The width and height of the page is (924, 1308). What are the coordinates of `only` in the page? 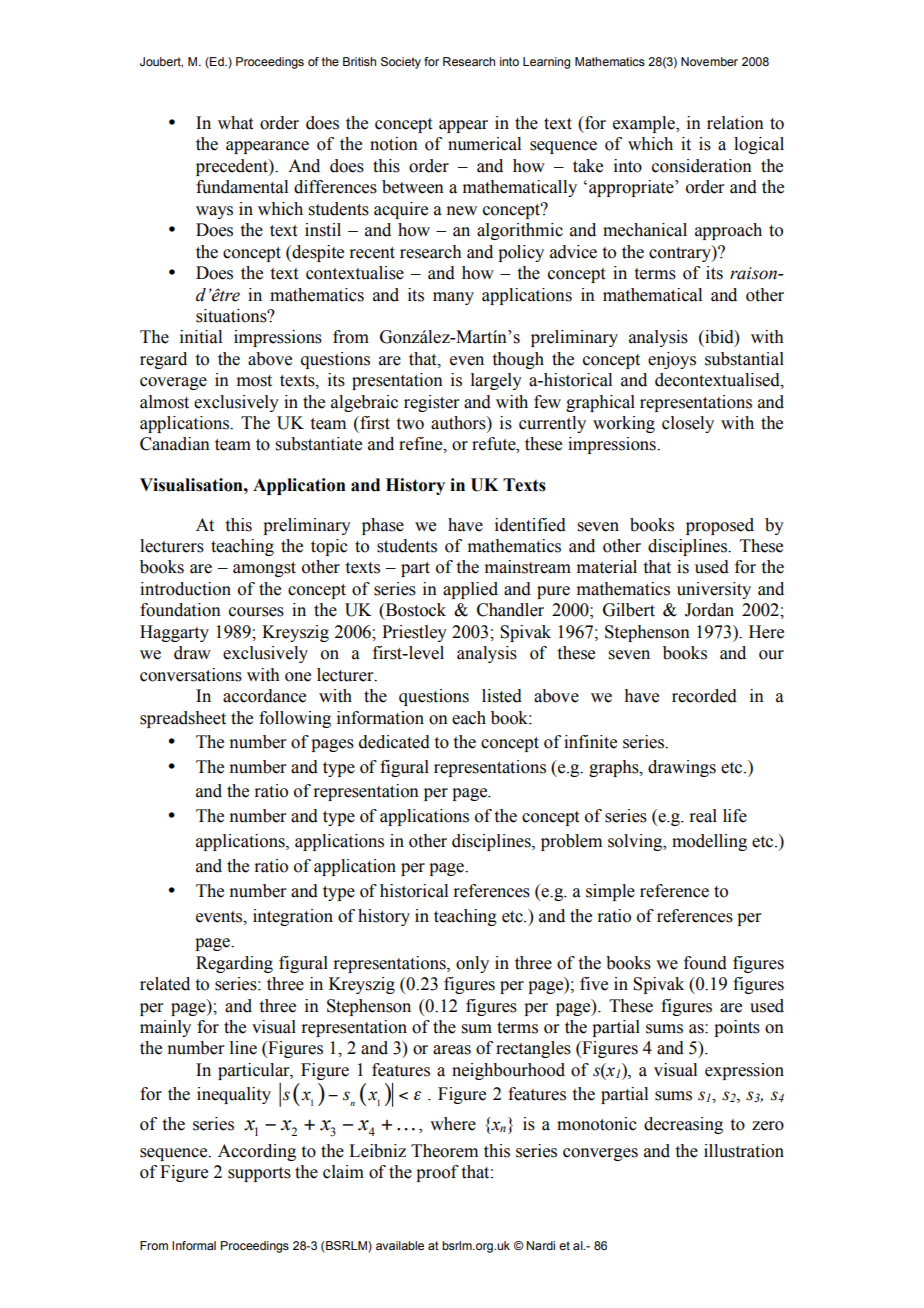 It's located at (472, 964).
